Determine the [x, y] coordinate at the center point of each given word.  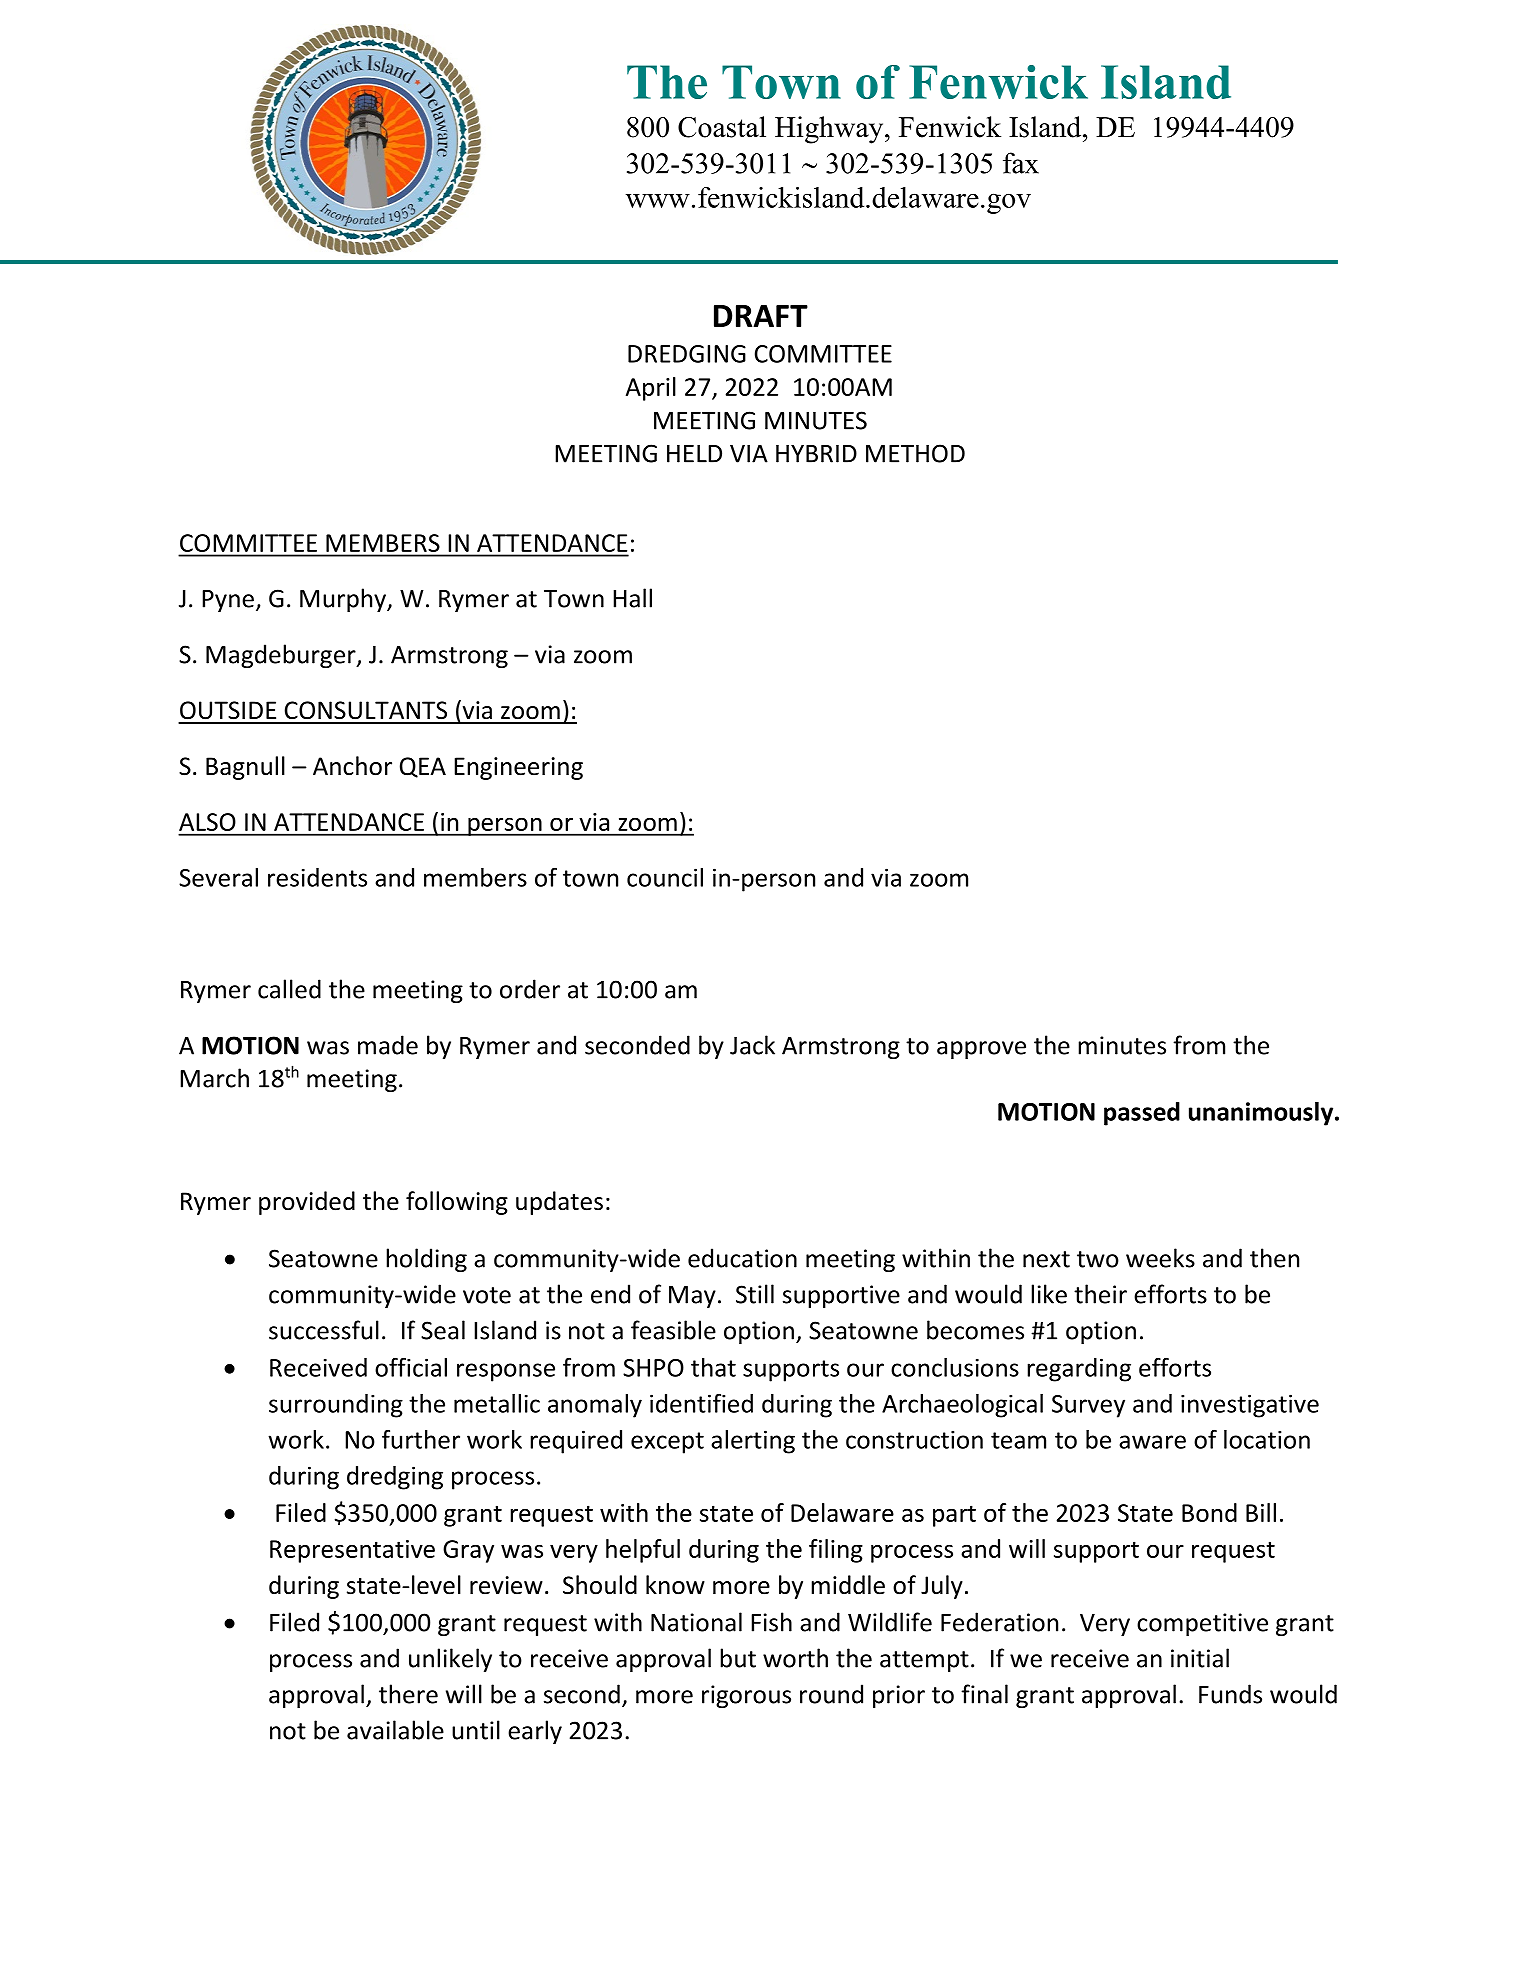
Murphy [344, 600]
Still [755, 1294]
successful [324, 1330]
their [1100, 1294]
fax [1021, 163]
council [665, 877]
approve [981, 1050]
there [408, 1694]
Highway [830, 130]
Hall [632, 598]
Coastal [722, 127]
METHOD [915, 453]
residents [317, 877]
